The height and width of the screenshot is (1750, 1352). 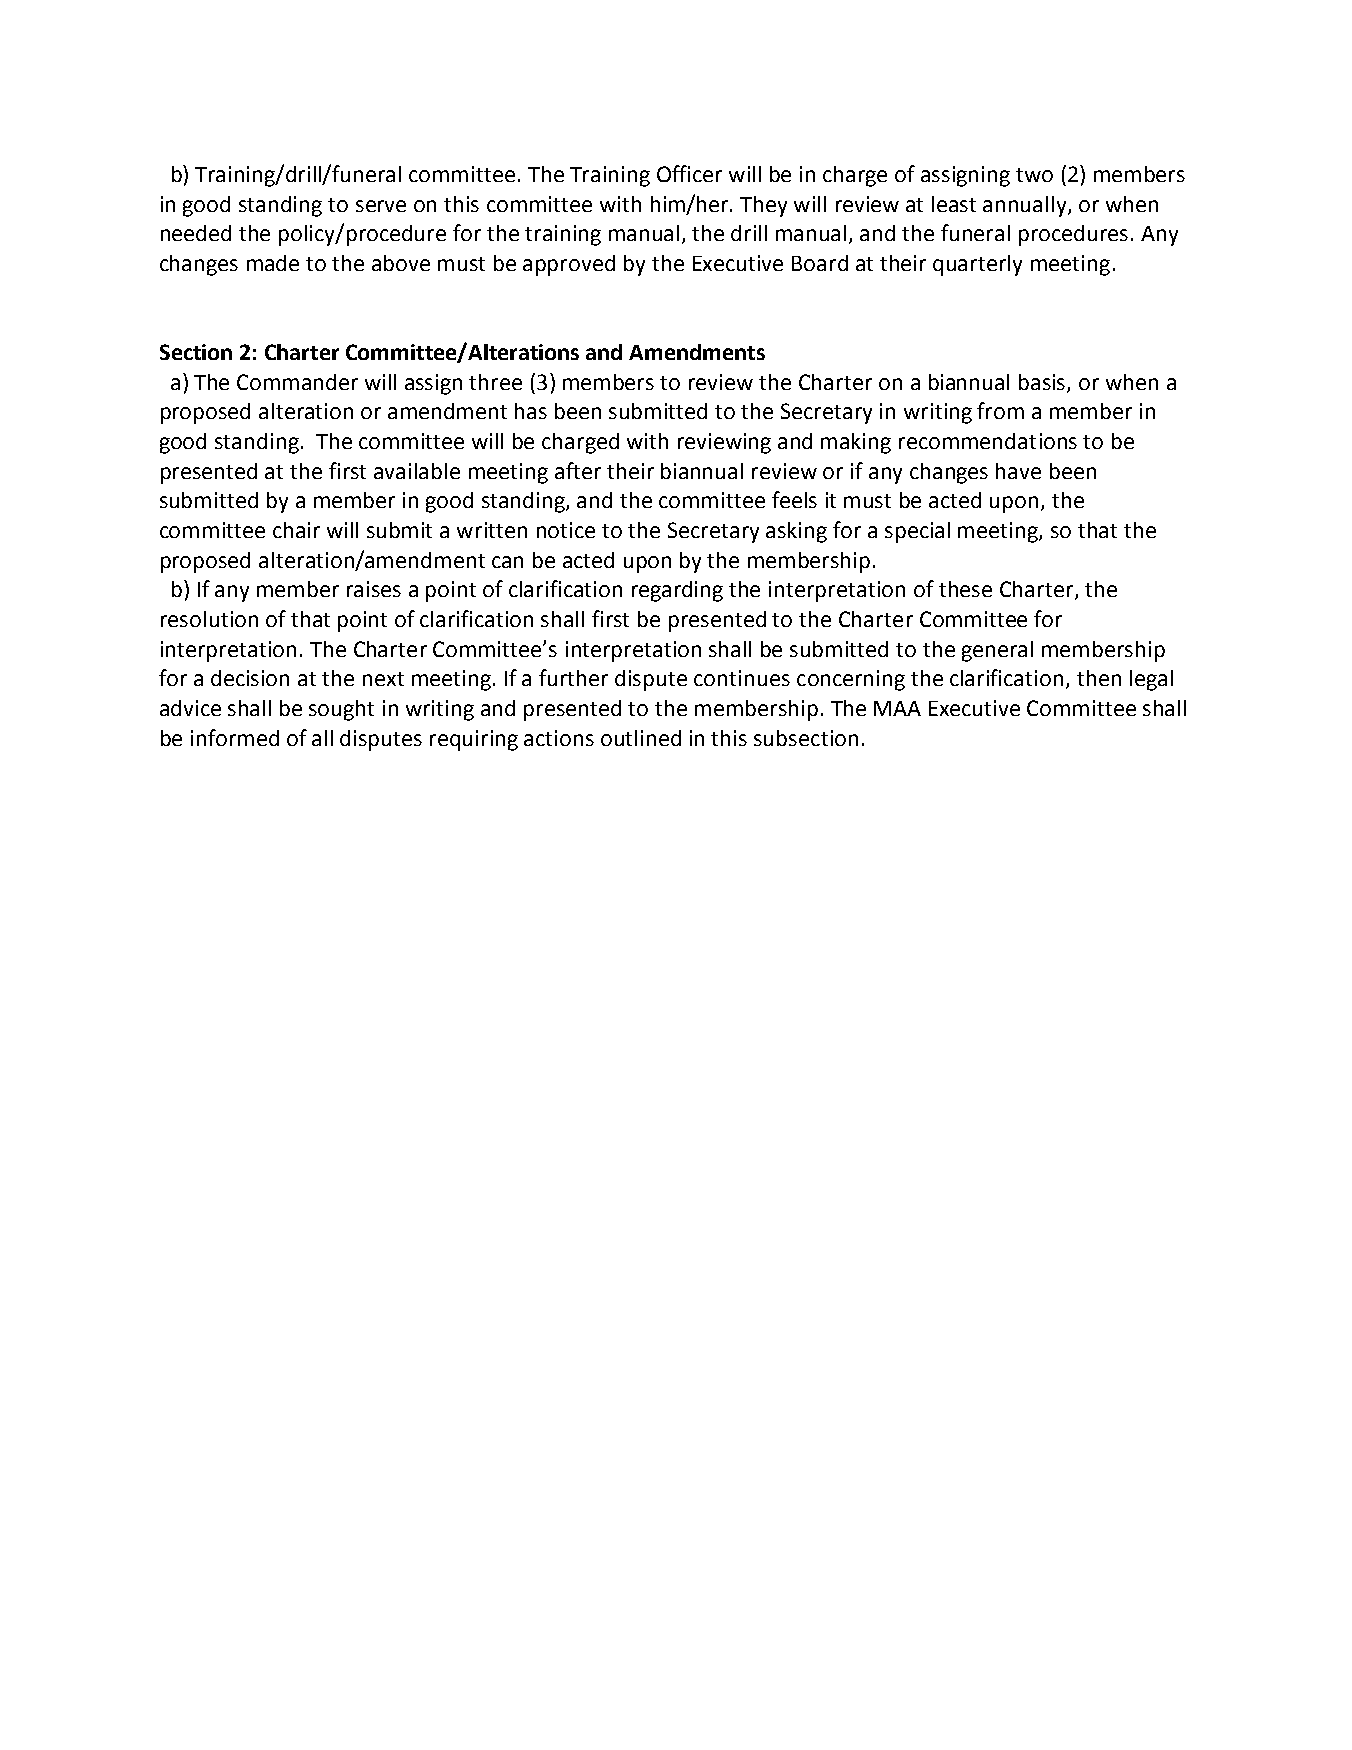 I want to click on three, so click(x=495, y=382).
